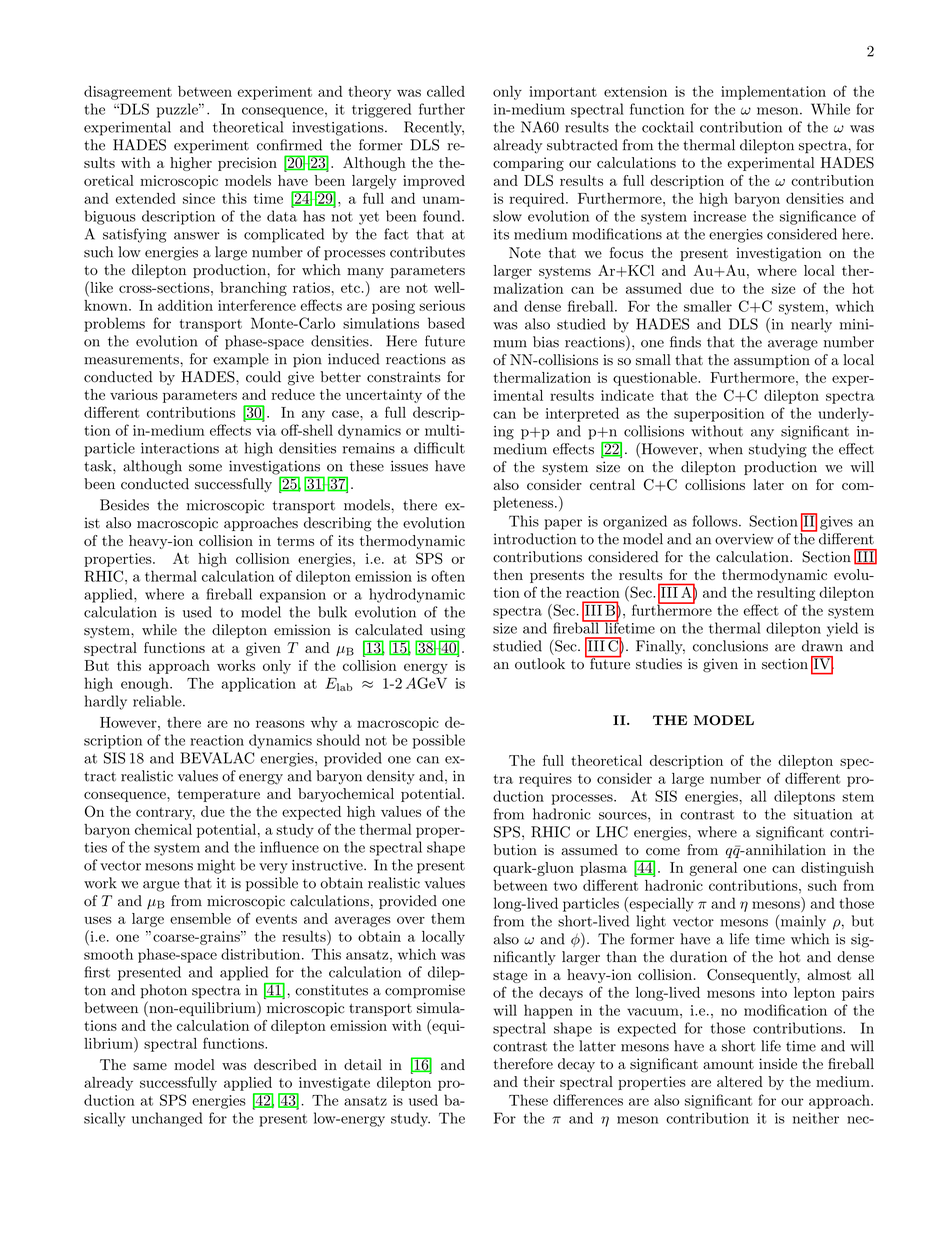 This image has width=952, height=1233. What do you see at coordinates (725, 449) in the image?
I see `when` at bounding box center [725, 449].
